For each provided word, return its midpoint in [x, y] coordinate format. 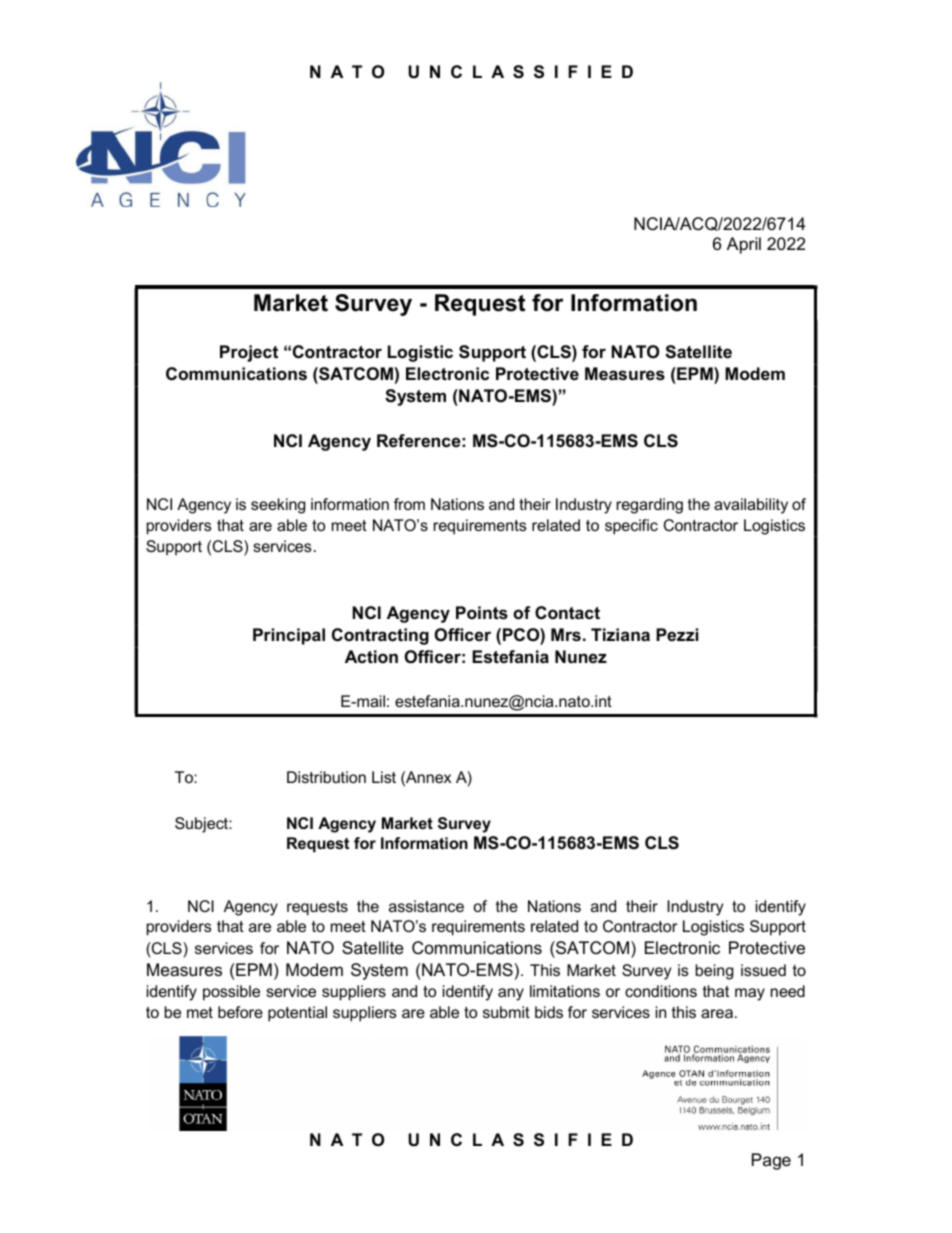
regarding [650, 506]
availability [751, 506]
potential [297, 1014]
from [409, 504]
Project [249, 353]
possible [231, 993]
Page [771, 1161]
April [744, 245]
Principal [289, 636]
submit [506, 1012]
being [714, 972]
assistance [426, 906]
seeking [278, 506]
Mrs [566, 635]
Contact [567, 612]
